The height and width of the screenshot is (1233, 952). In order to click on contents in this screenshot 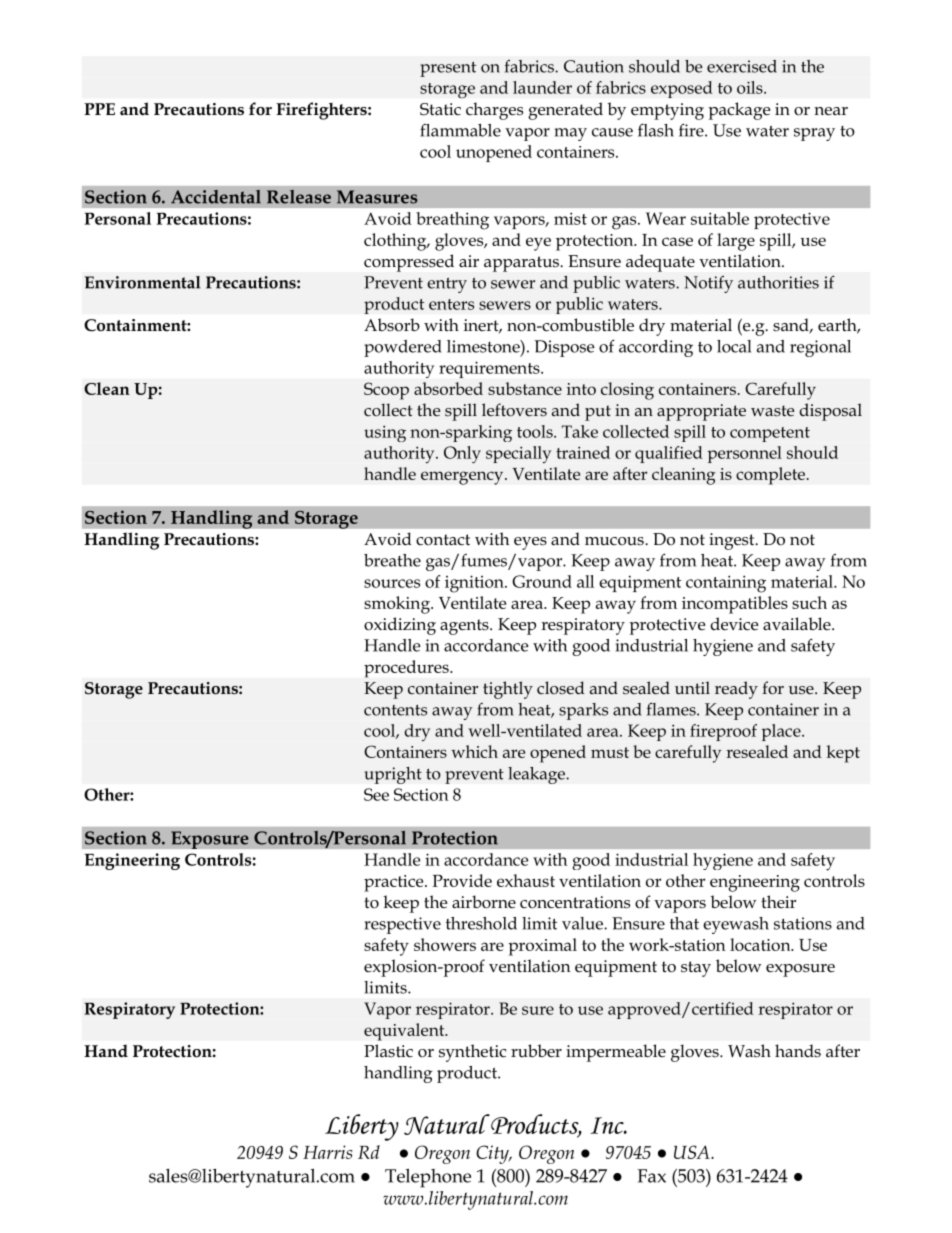, I will do `click(395, 710)`.
